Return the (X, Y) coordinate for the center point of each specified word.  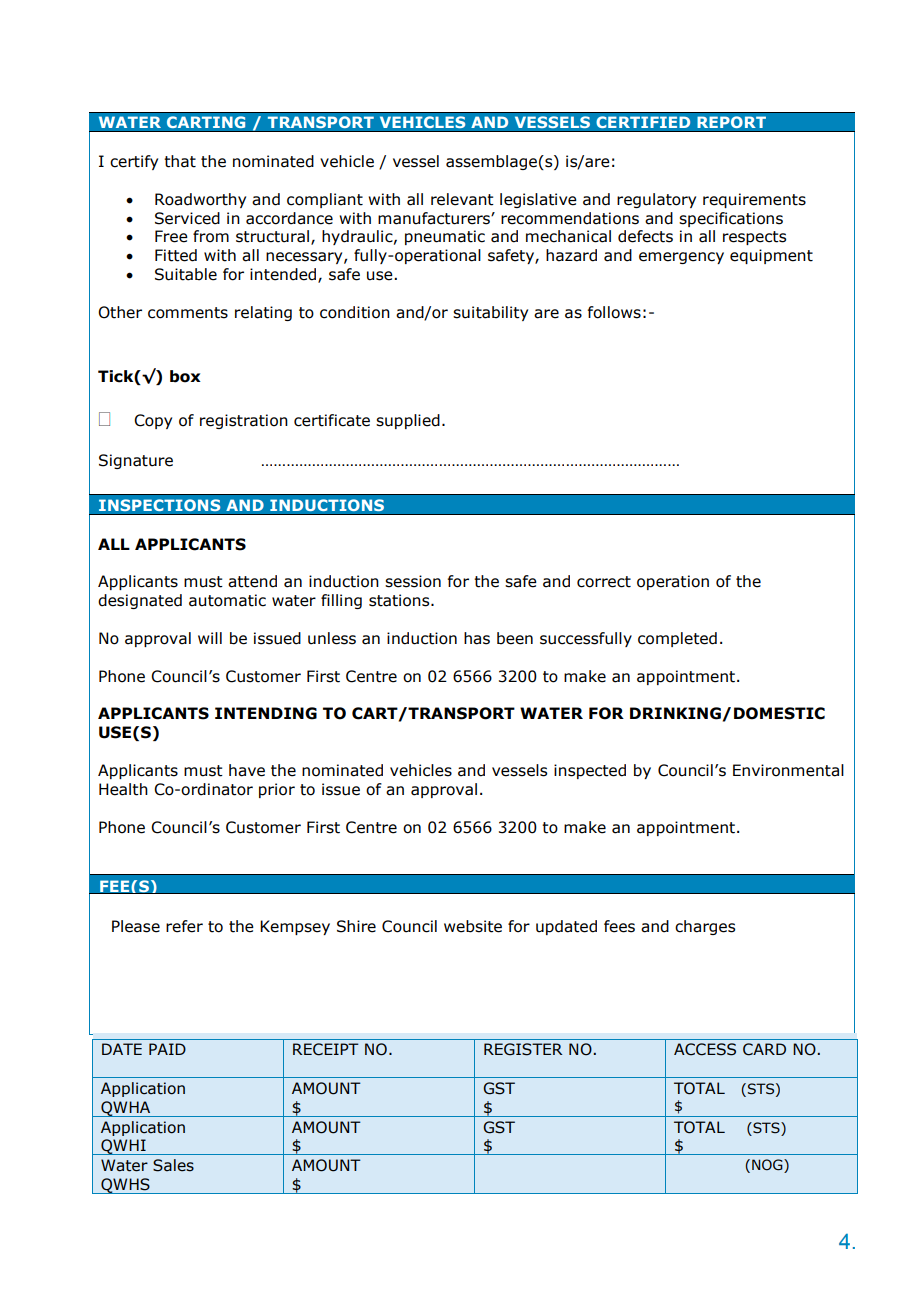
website (473, 926)
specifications (731, 219)
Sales (173, 1165)
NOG (768, 1165)
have (247, 770)
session (413, 581)
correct (604, 582)
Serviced (187, 218)
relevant (462, 199)
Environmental (788, 770)
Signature (136, 461)
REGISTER (523, 1049)
